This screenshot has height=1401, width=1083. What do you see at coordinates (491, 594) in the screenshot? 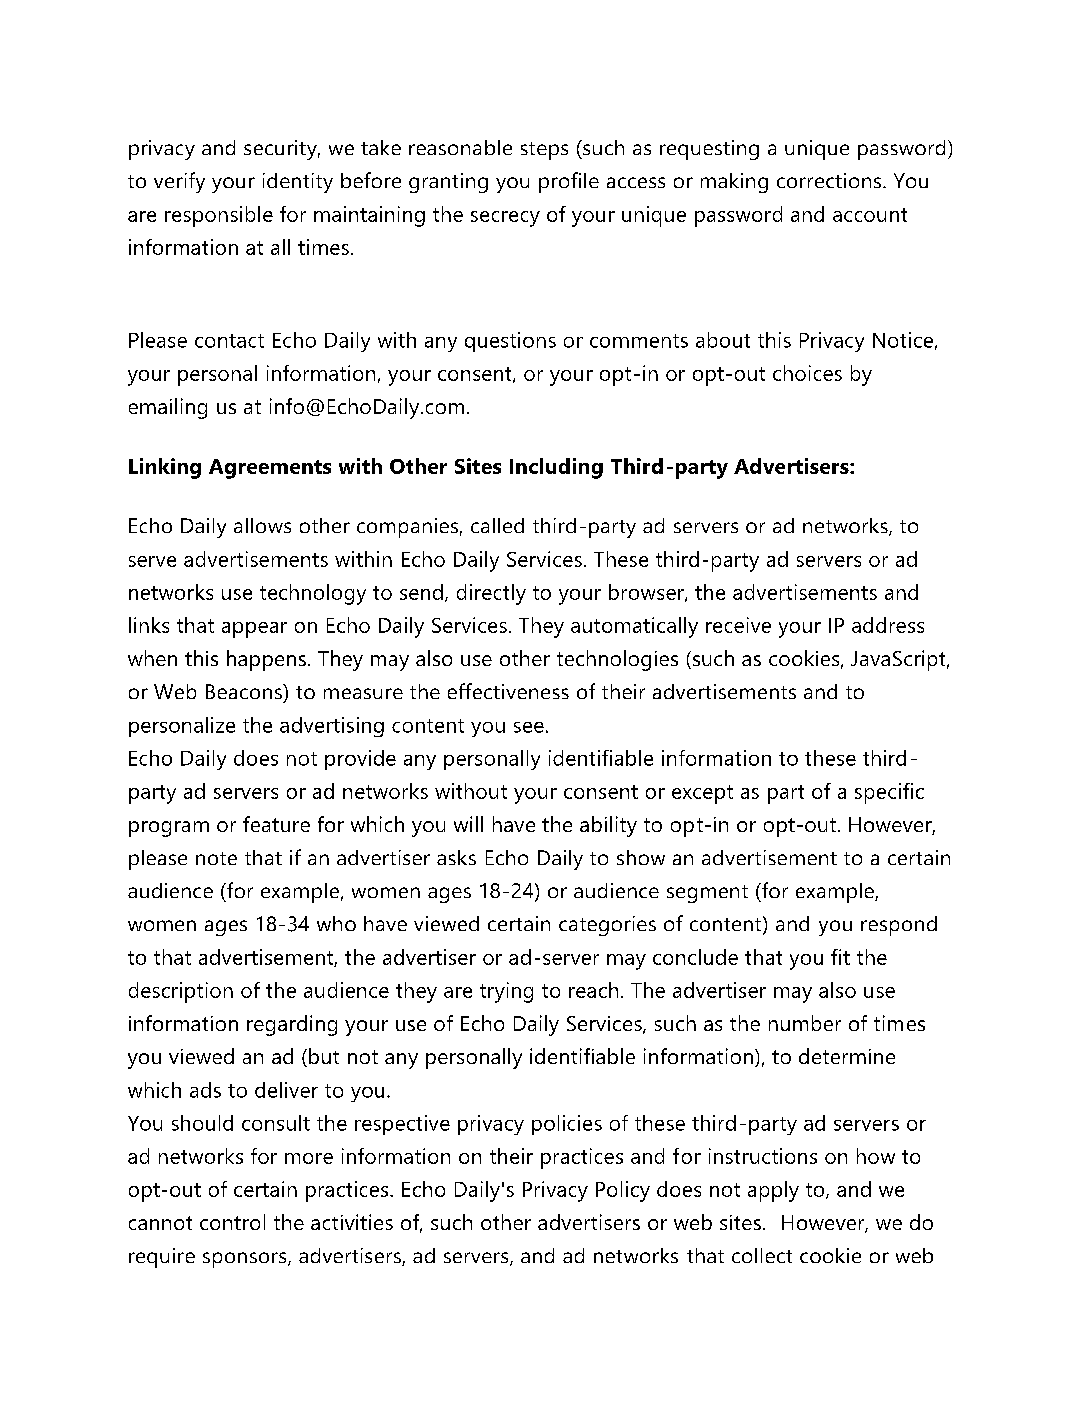
I see `directly` at bounding box center [491, 594].
